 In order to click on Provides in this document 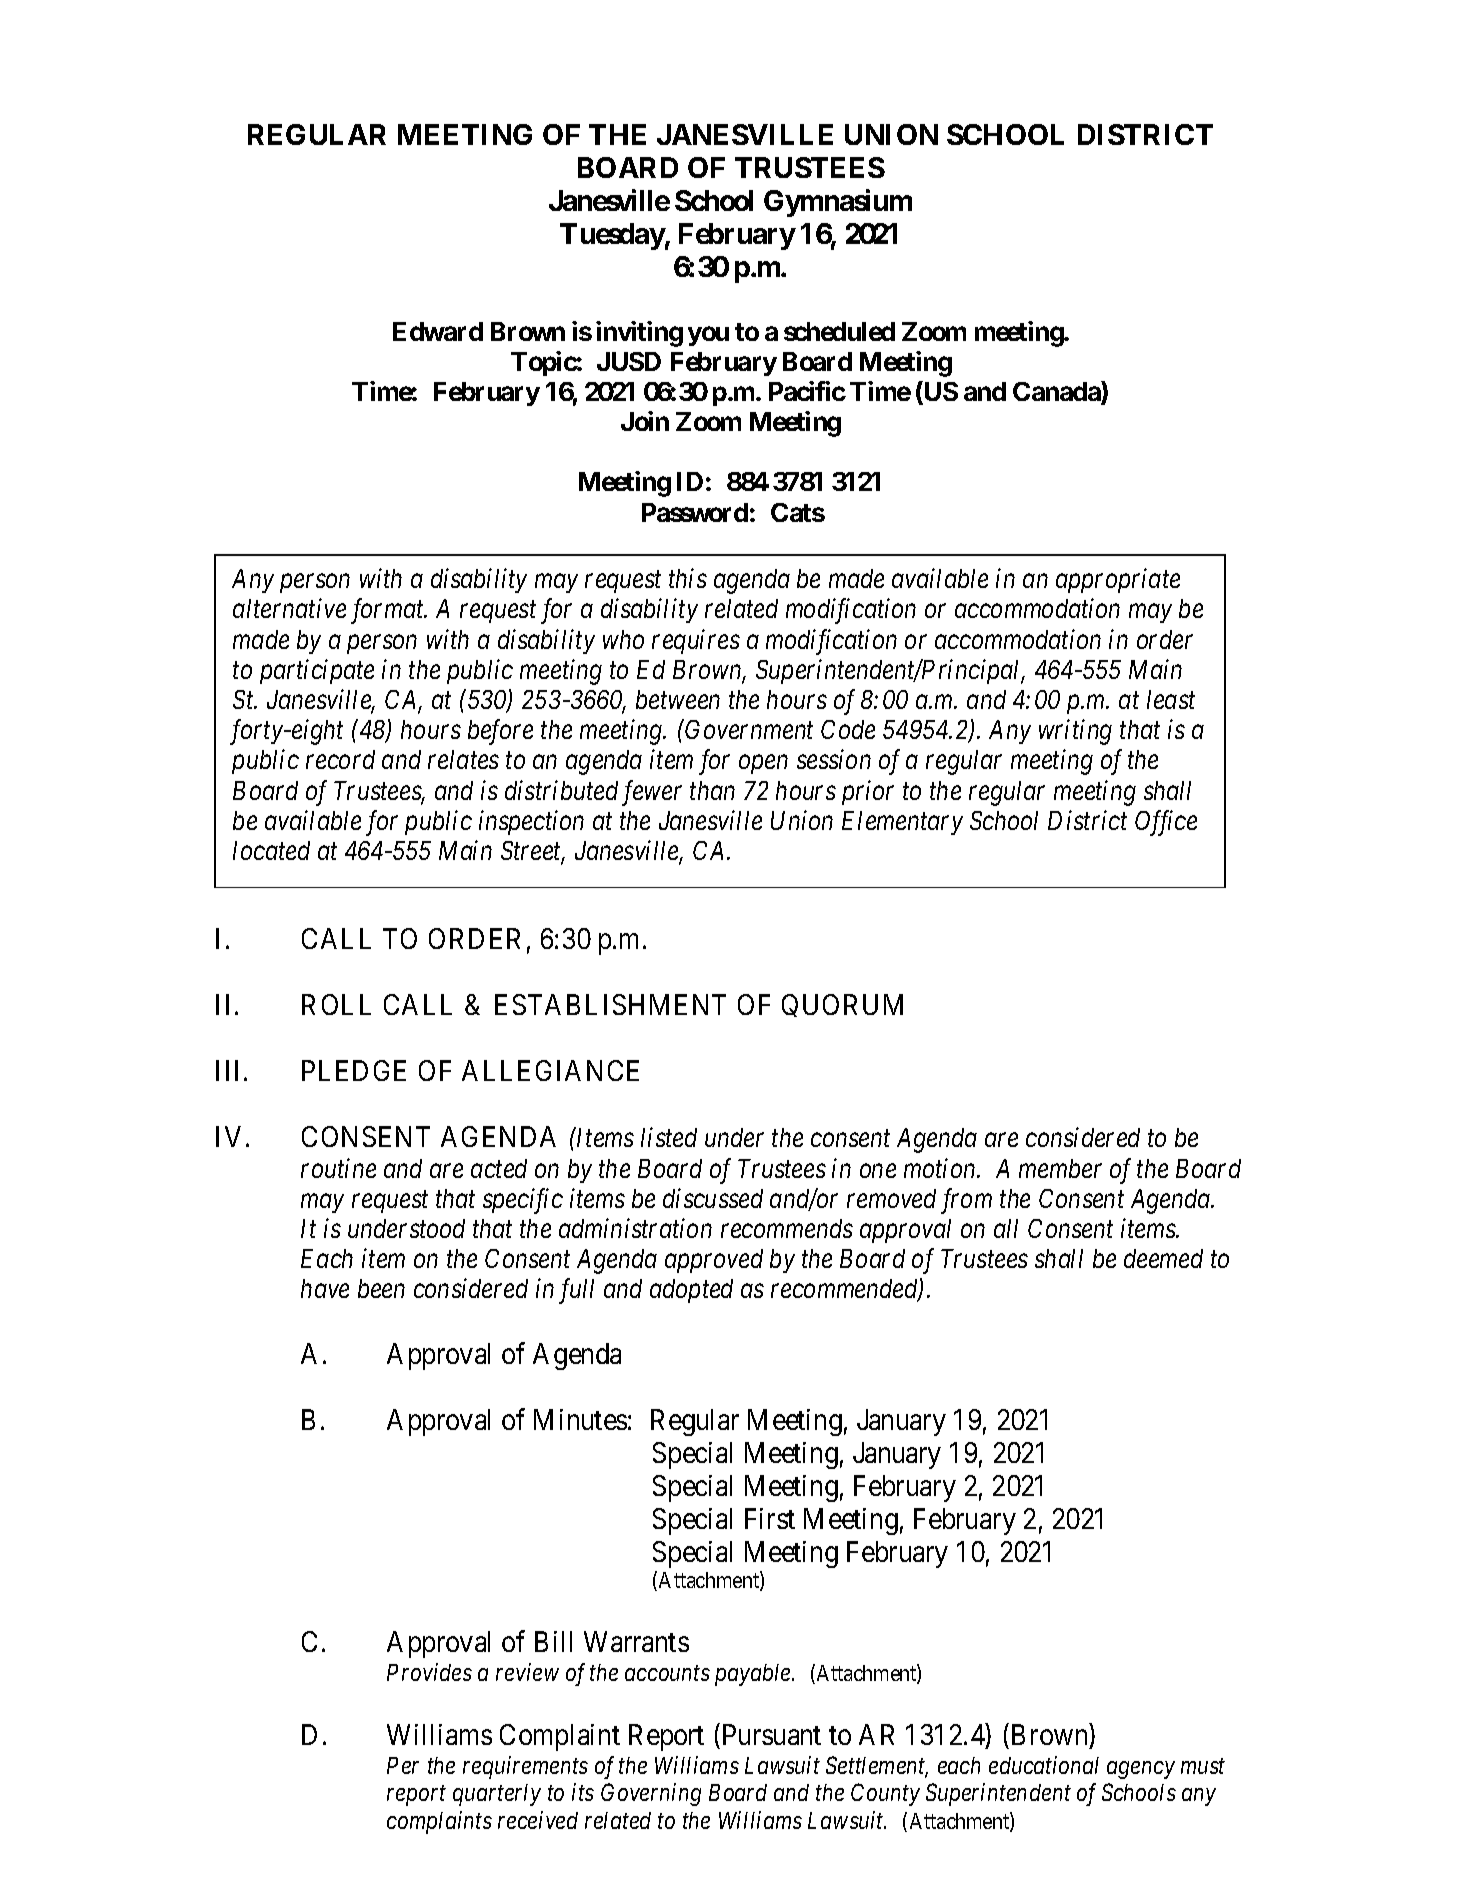, I will do `click(429, 1672)`.
